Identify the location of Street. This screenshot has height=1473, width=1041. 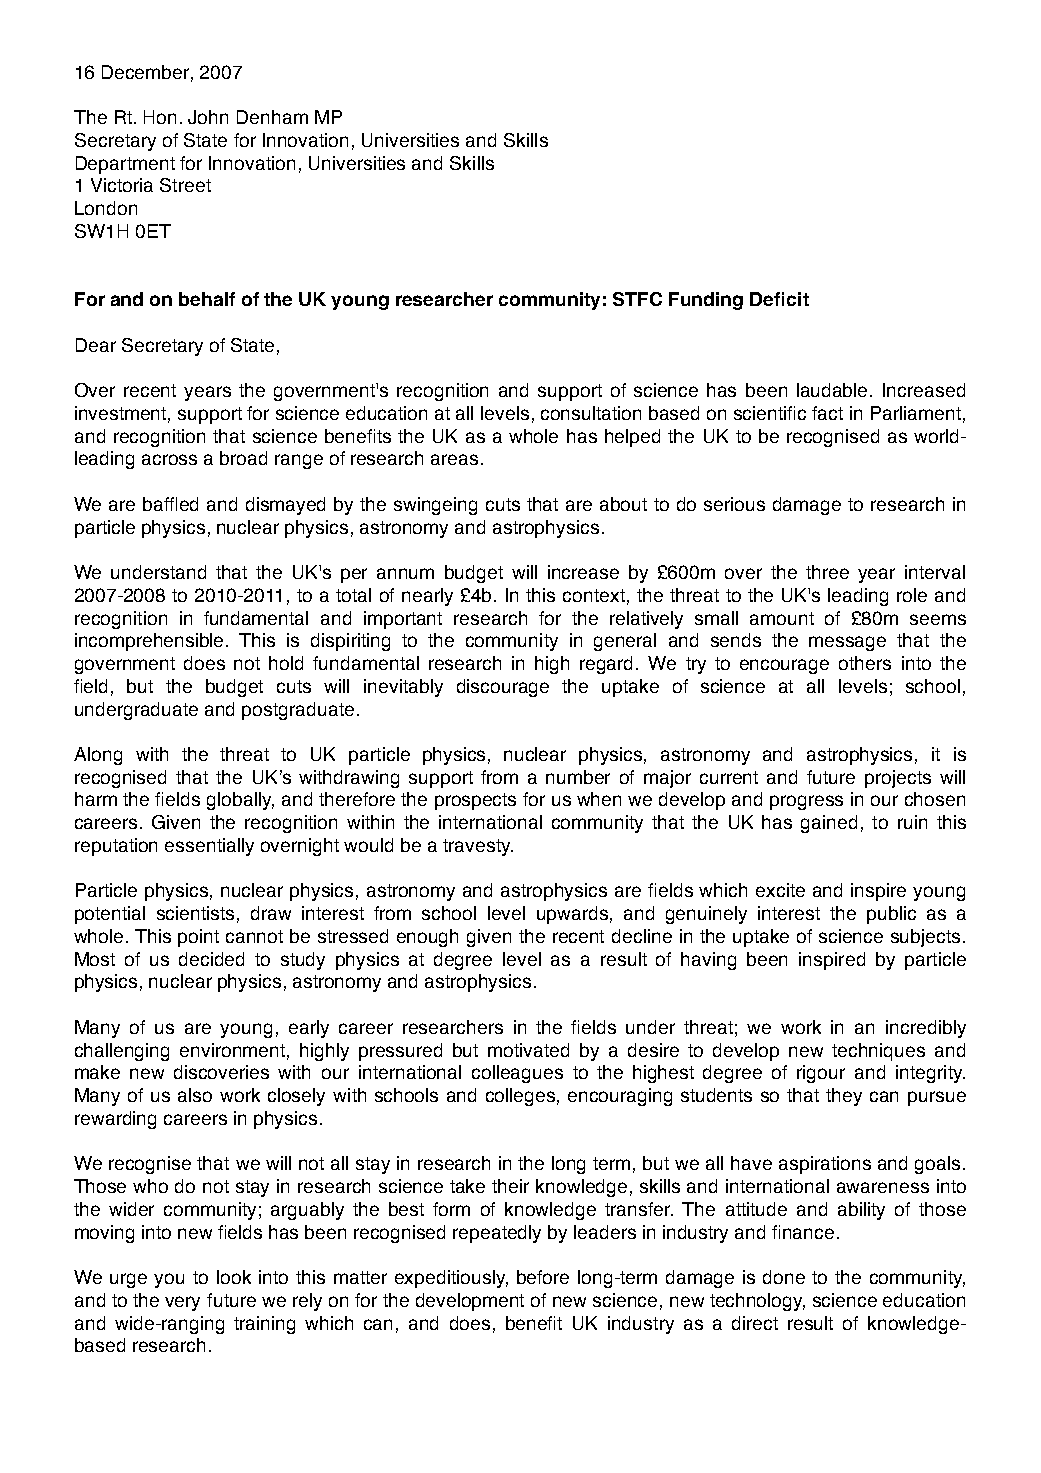
(185, 185).
